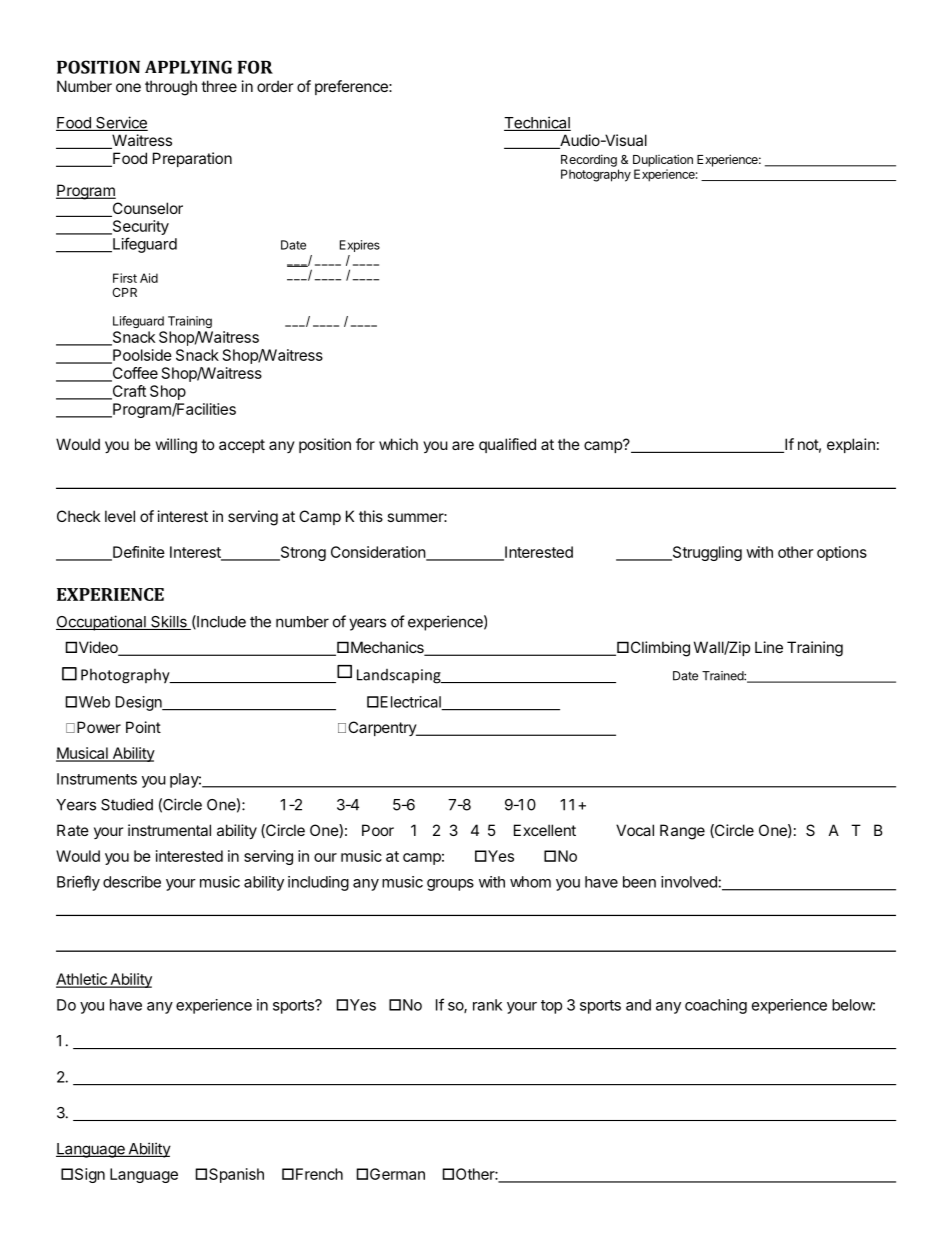  What do you see at coordinates (663, 160) in the image?
I see `Duplication` at bounding box center [663, 160].
